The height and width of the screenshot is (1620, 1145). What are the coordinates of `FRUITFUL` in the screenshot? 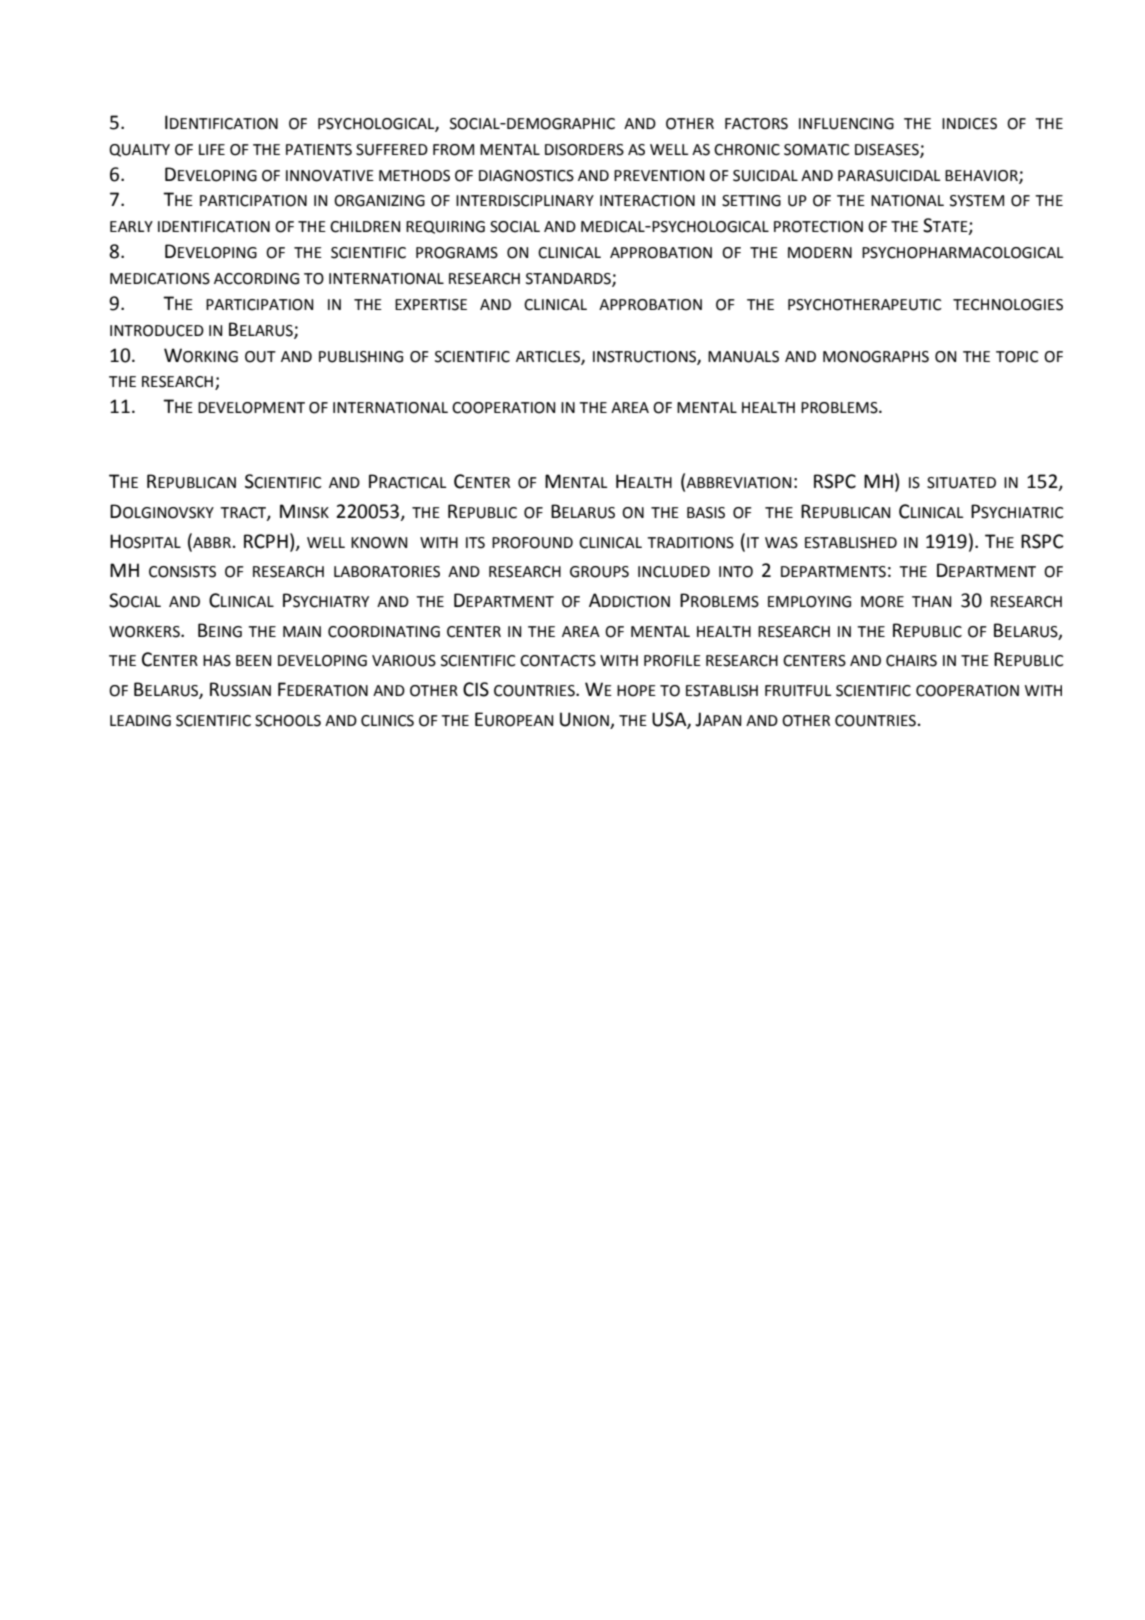 It's located at (798, 691).
